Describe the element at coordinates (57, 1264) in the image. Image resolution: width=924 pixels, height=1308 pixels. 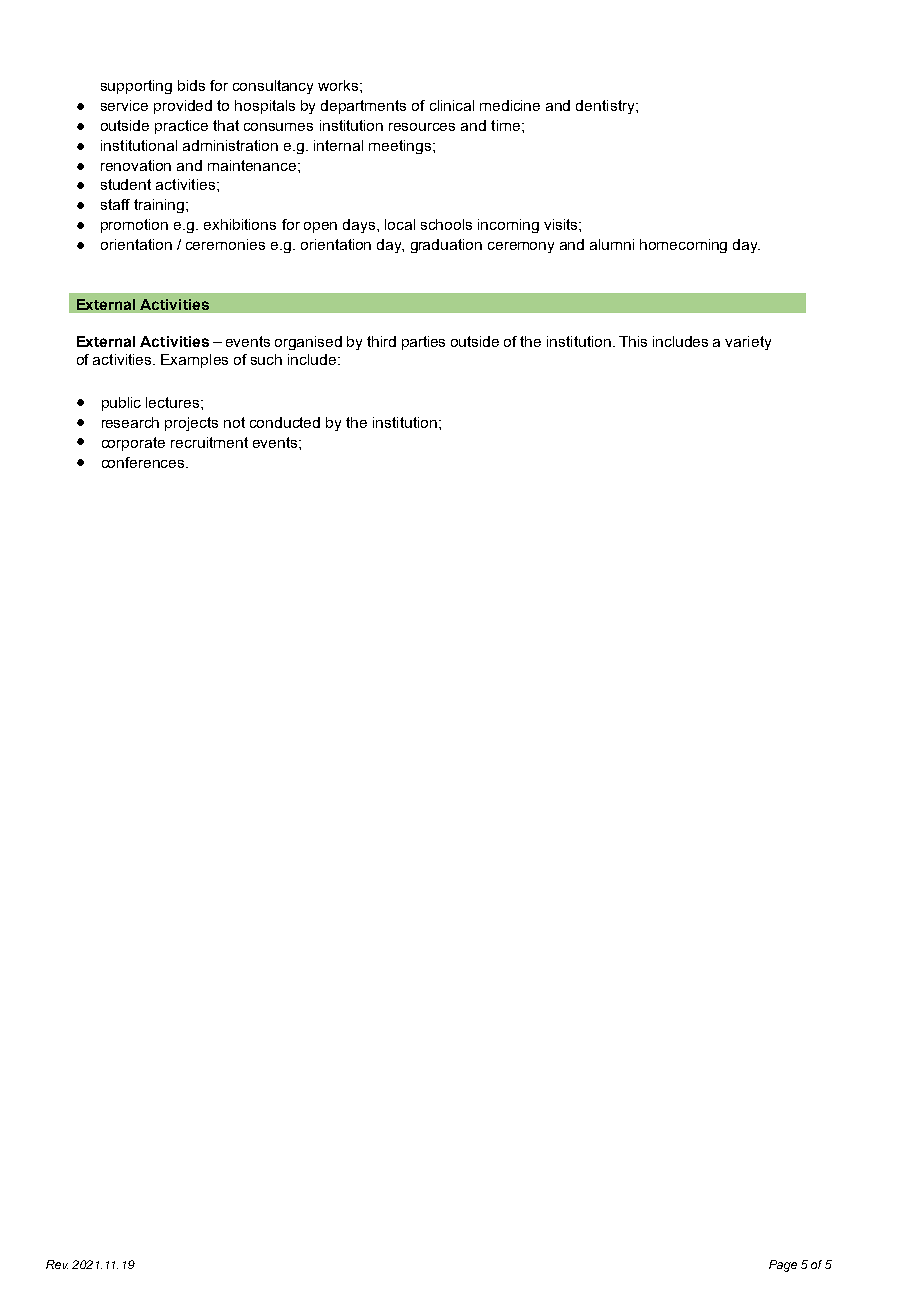
I see `Rev` at that location.
